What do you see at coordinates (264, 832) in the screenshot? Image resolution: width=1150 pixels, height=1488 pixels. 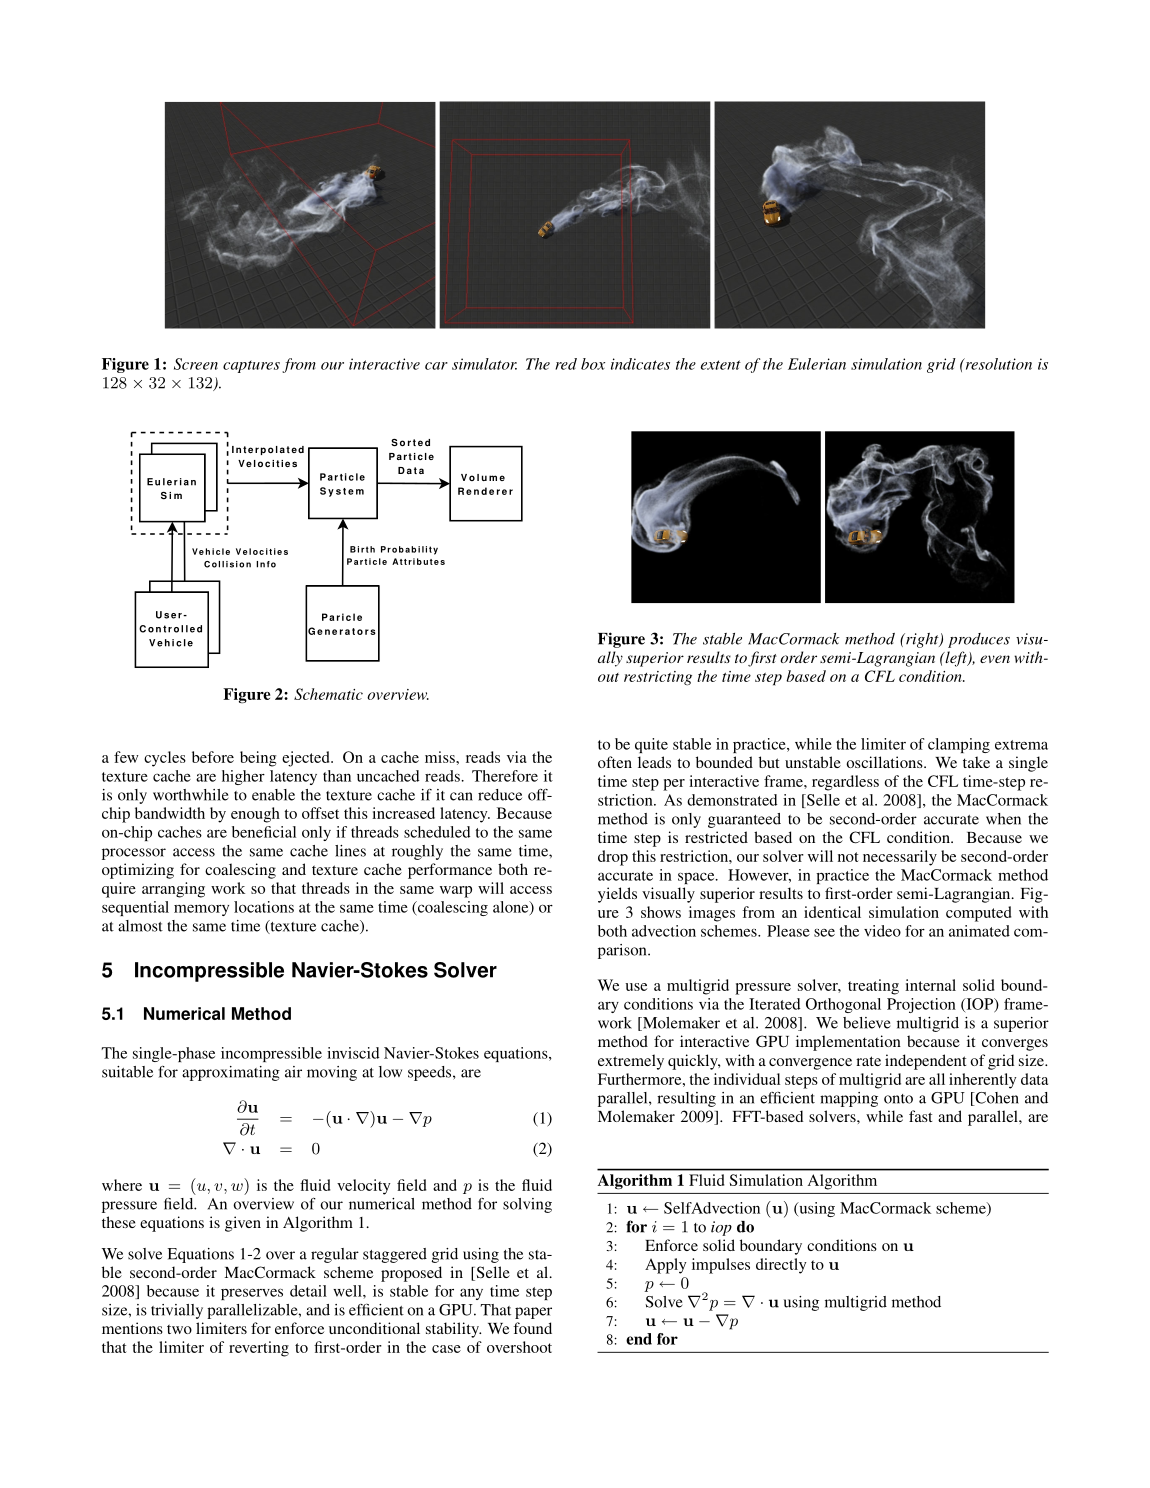 I see `beneficial` at bounding box center [264, 832].
